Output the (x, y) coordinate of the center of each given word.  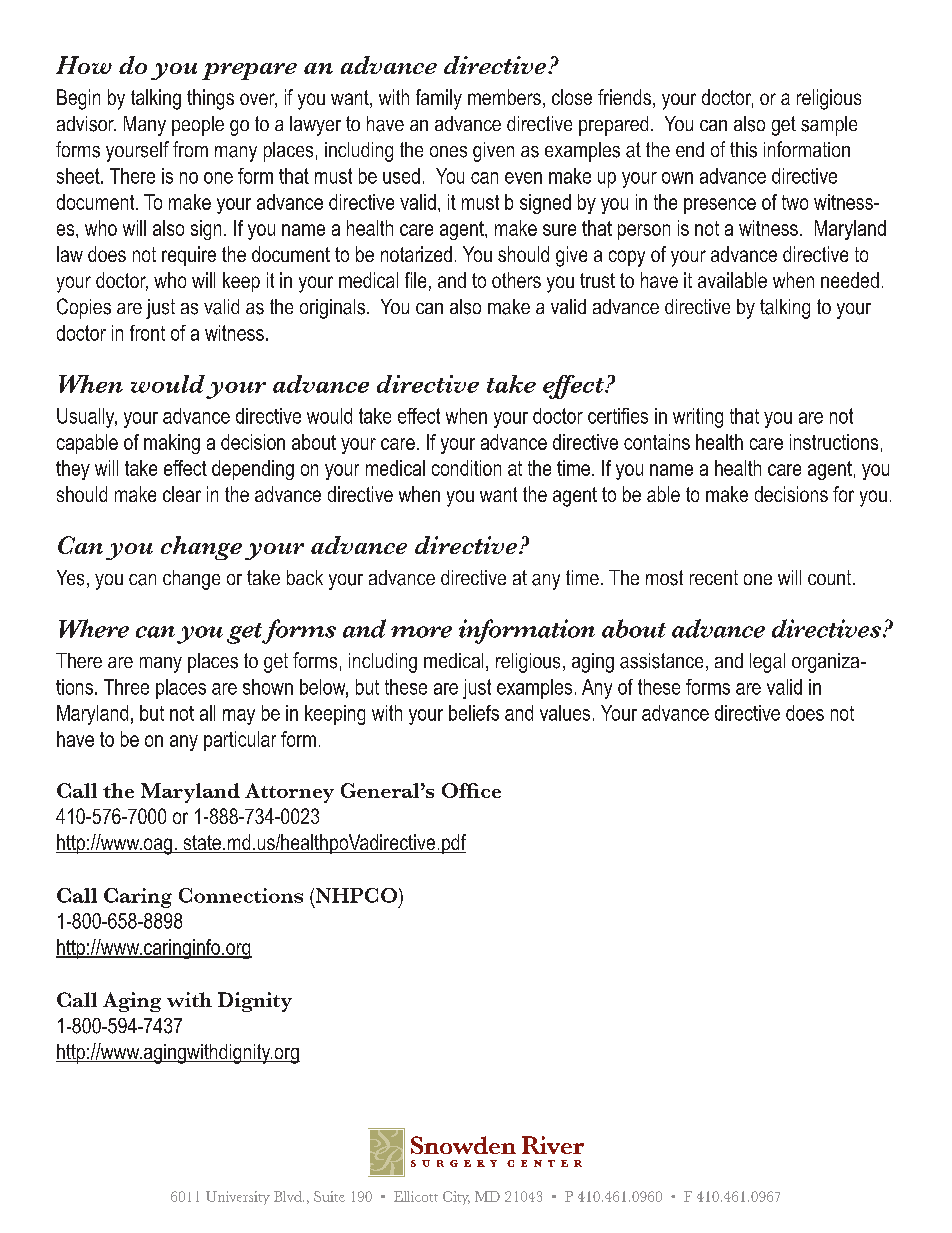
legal (767, 663)
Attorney (289, 793)
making (172, 444)
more (421, 632)
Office (471, 790)
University (238, 1198)
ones (448, 152)
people (198, 126)
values (565, 713)
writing (698, 418)
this (743, 150)
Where (94, 628)
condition (466, 468)
